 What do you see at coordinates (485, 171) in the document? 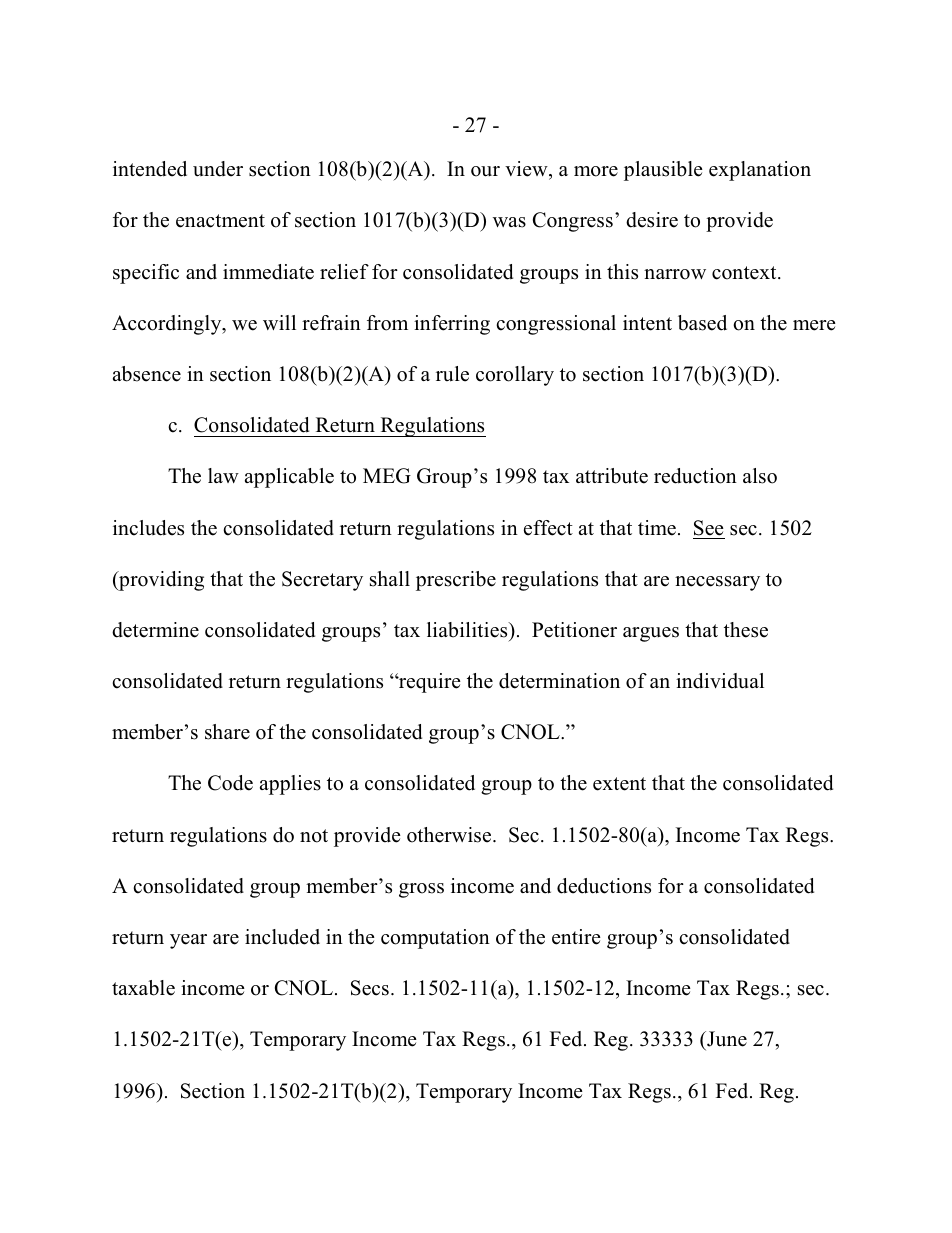
I see `our` at bounding box center [485, 171].
